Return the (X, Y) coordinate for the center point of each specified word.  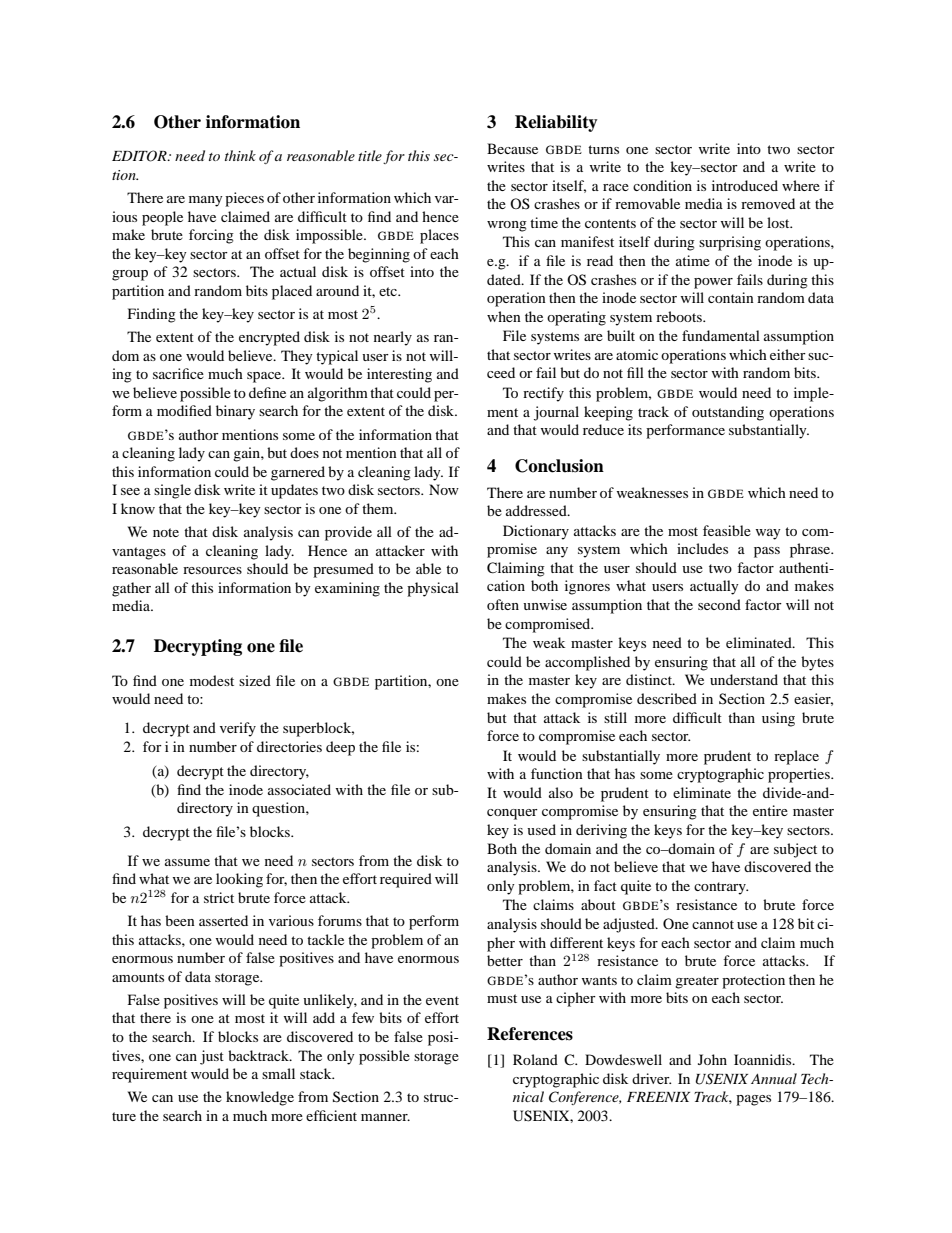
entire (770, 810)
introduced (745, 185)
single (172, 491)
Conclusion (559, 466)
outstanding (728, 413)
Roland (535, 1059)
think (240, 155)
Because (512, 148)
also (561, 792)
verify (238, 729)
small (278, 1073)
